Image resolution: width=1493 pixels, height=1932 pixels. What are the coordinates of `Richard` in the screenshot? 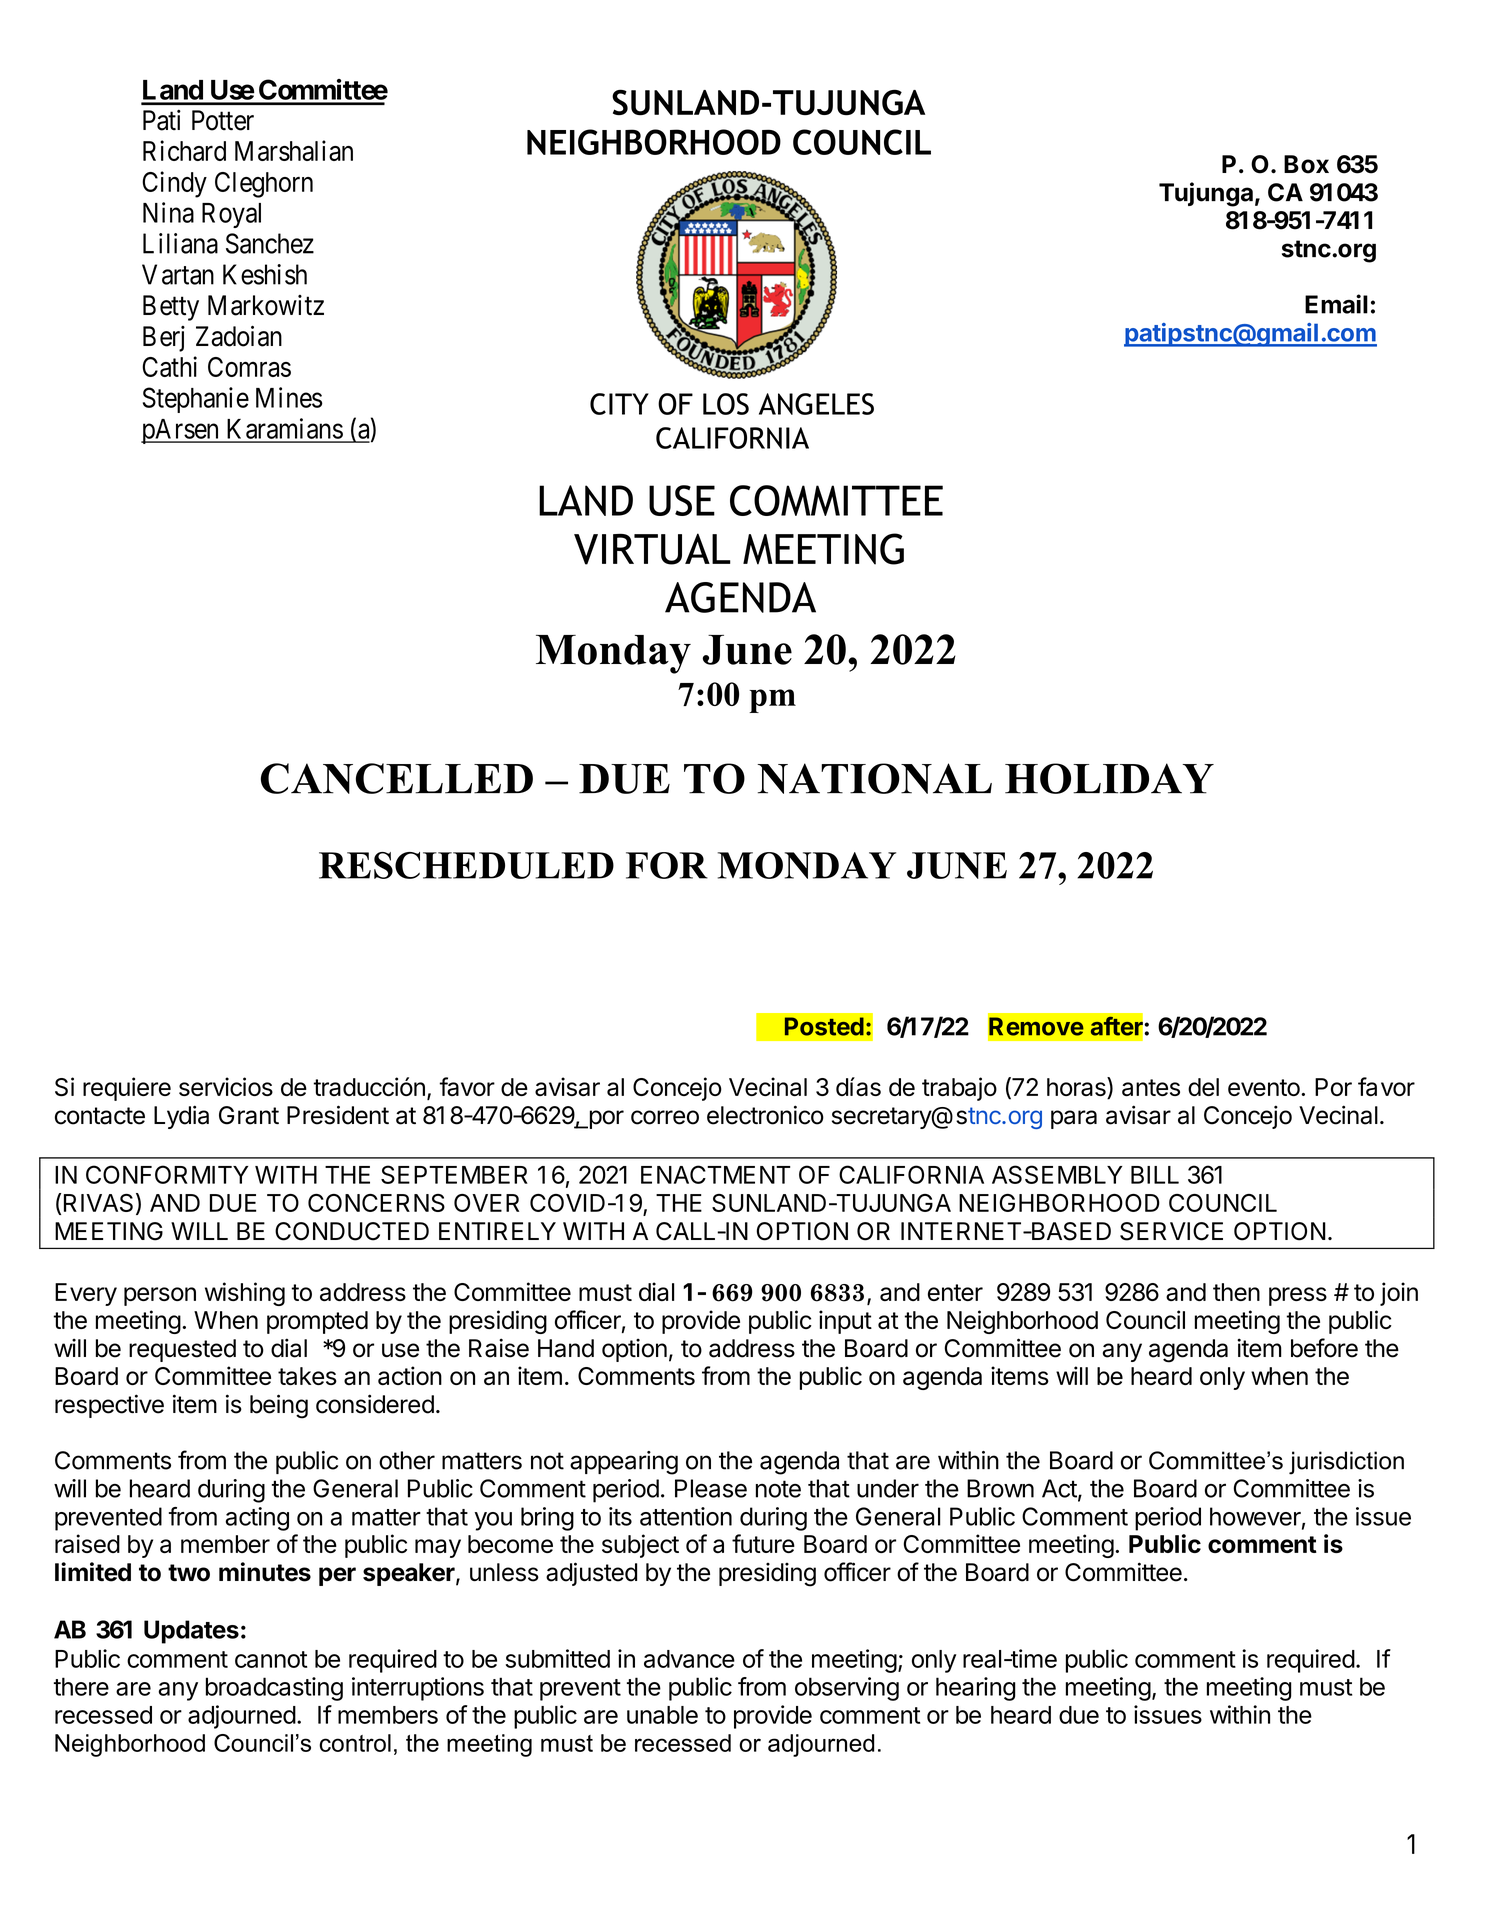 It's located at (184, 150).
